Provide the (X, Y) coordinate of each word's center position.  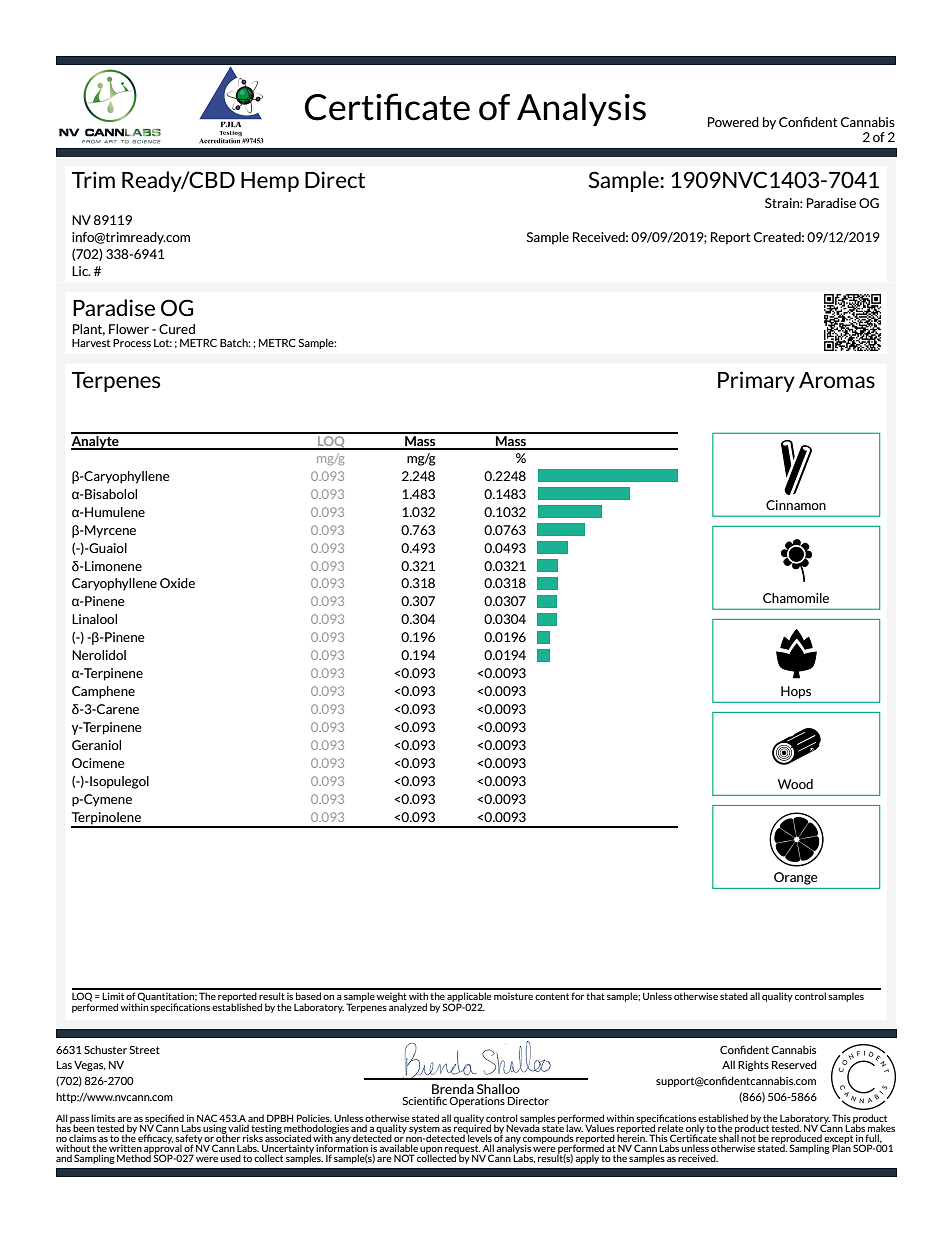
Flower (129, 329)
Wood (795, 784)
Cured (177, 329)
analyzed (408, 1007)
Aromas (837, 380)
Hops (796, 692)
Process (132, 343)
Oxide (177, 583)
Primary (756, 381)
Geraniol (96, 745)
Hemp (270, 182)
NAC (207, 1119)
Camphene (103, 692)
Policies (314, 1119)
